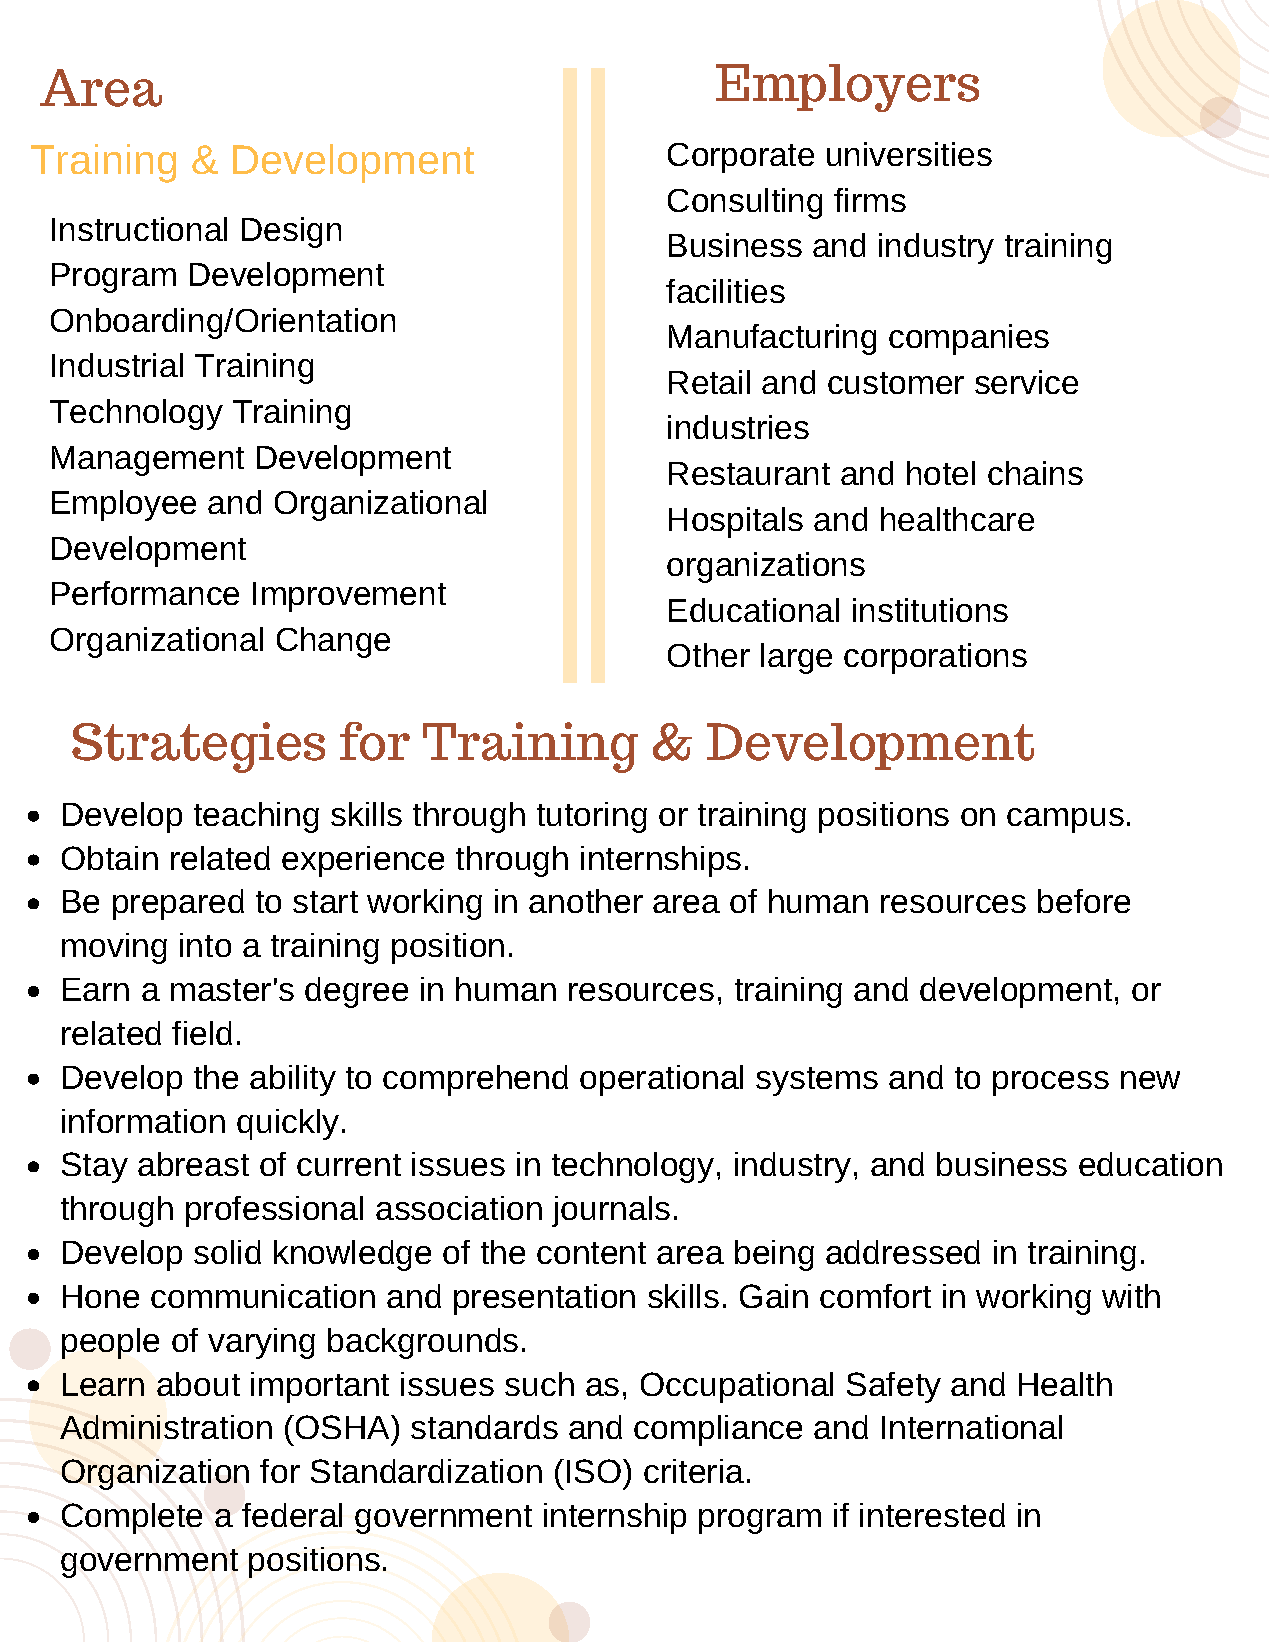  What do you see at coordinates (166, 1427) in the screenshot?
I see `Administration` at bounding box center [166, 1427].
